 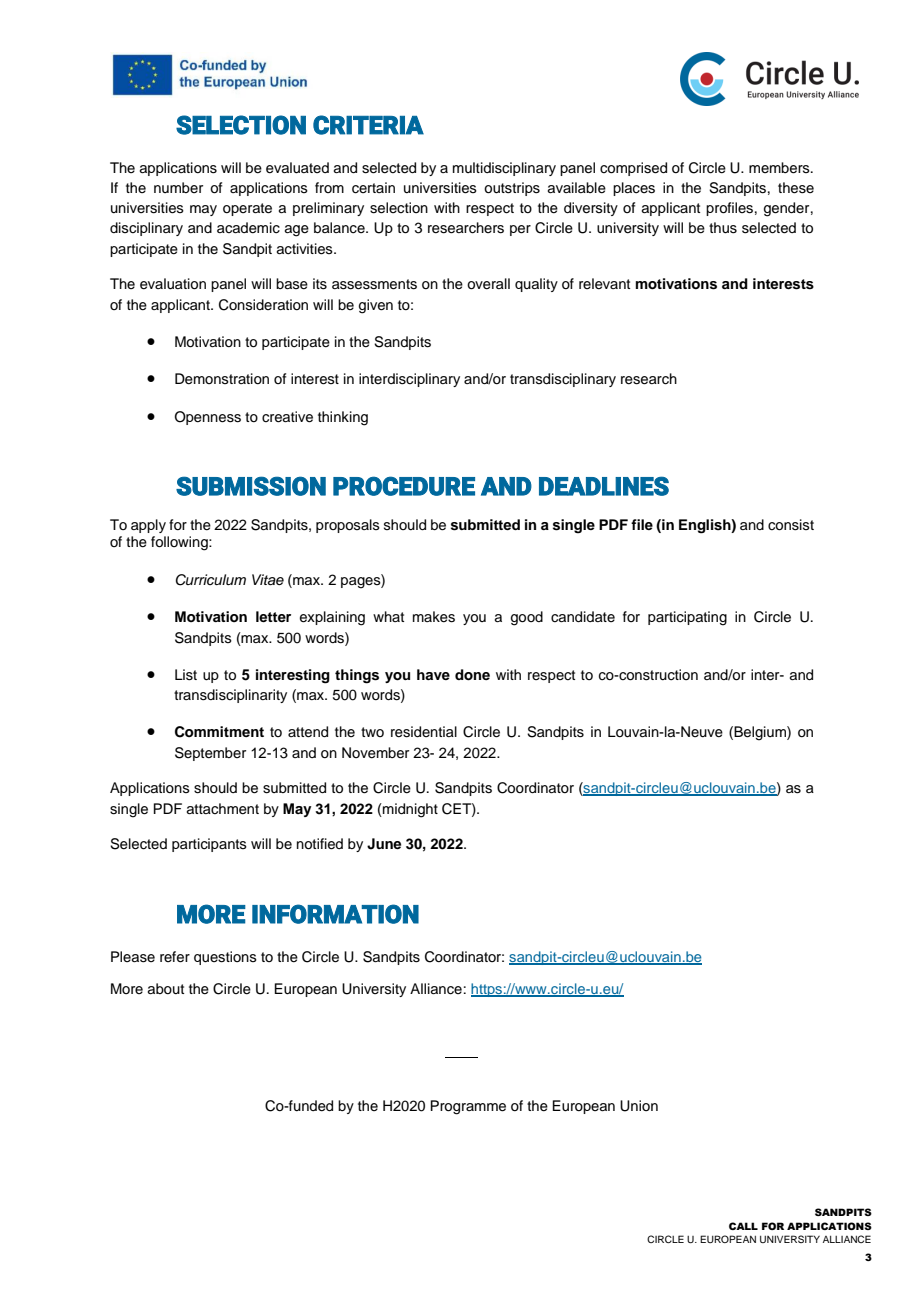 I want to click on outstrips, so click(x=512, y=189).
